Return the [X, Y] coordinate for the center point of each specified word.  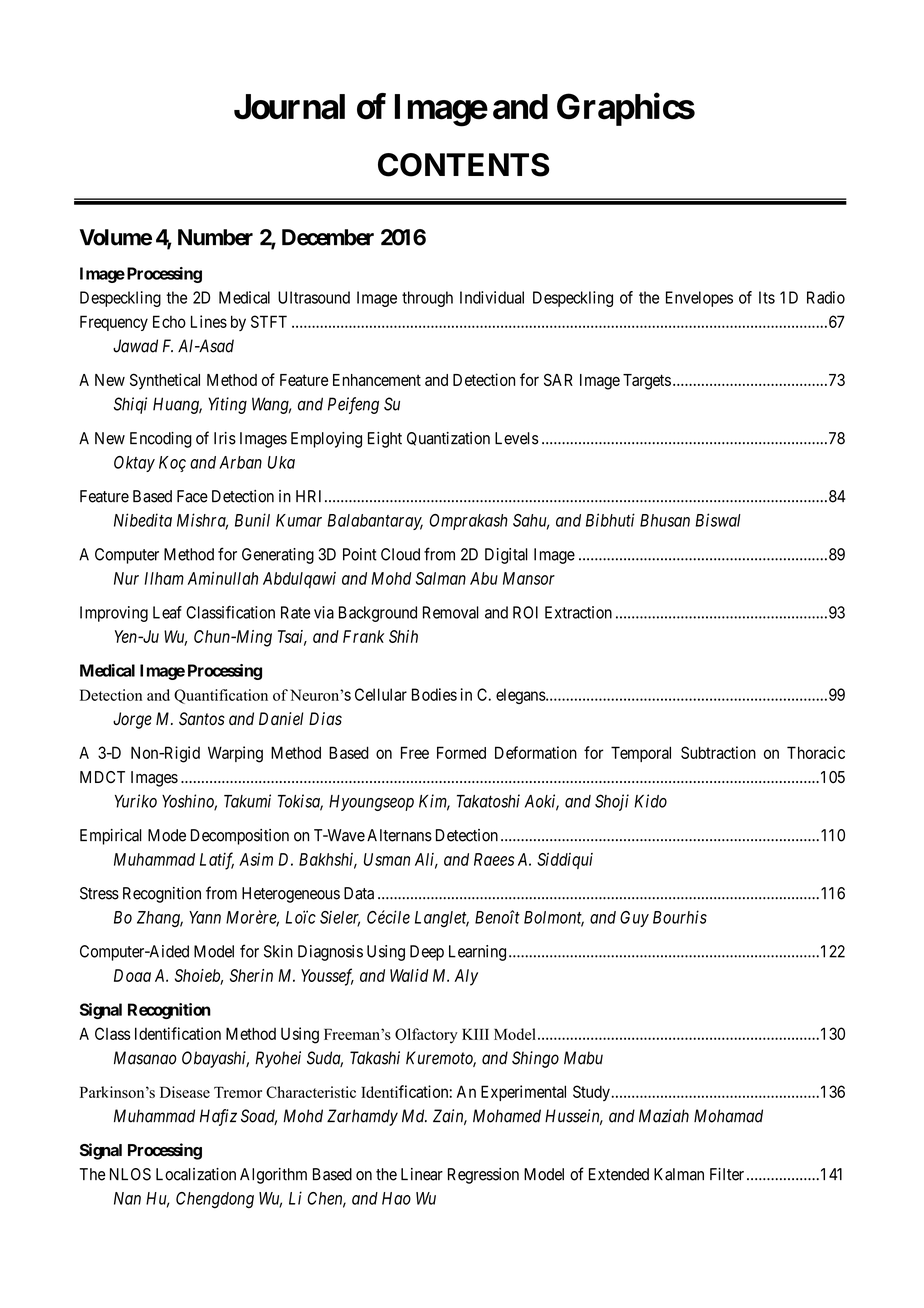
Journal [289, 107]
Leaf [167, 612]
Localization [196, 1174]
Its [767, 297]
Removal [451, 612]
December [328, 237]
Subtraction [718, 752]
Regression [483, 1176]
